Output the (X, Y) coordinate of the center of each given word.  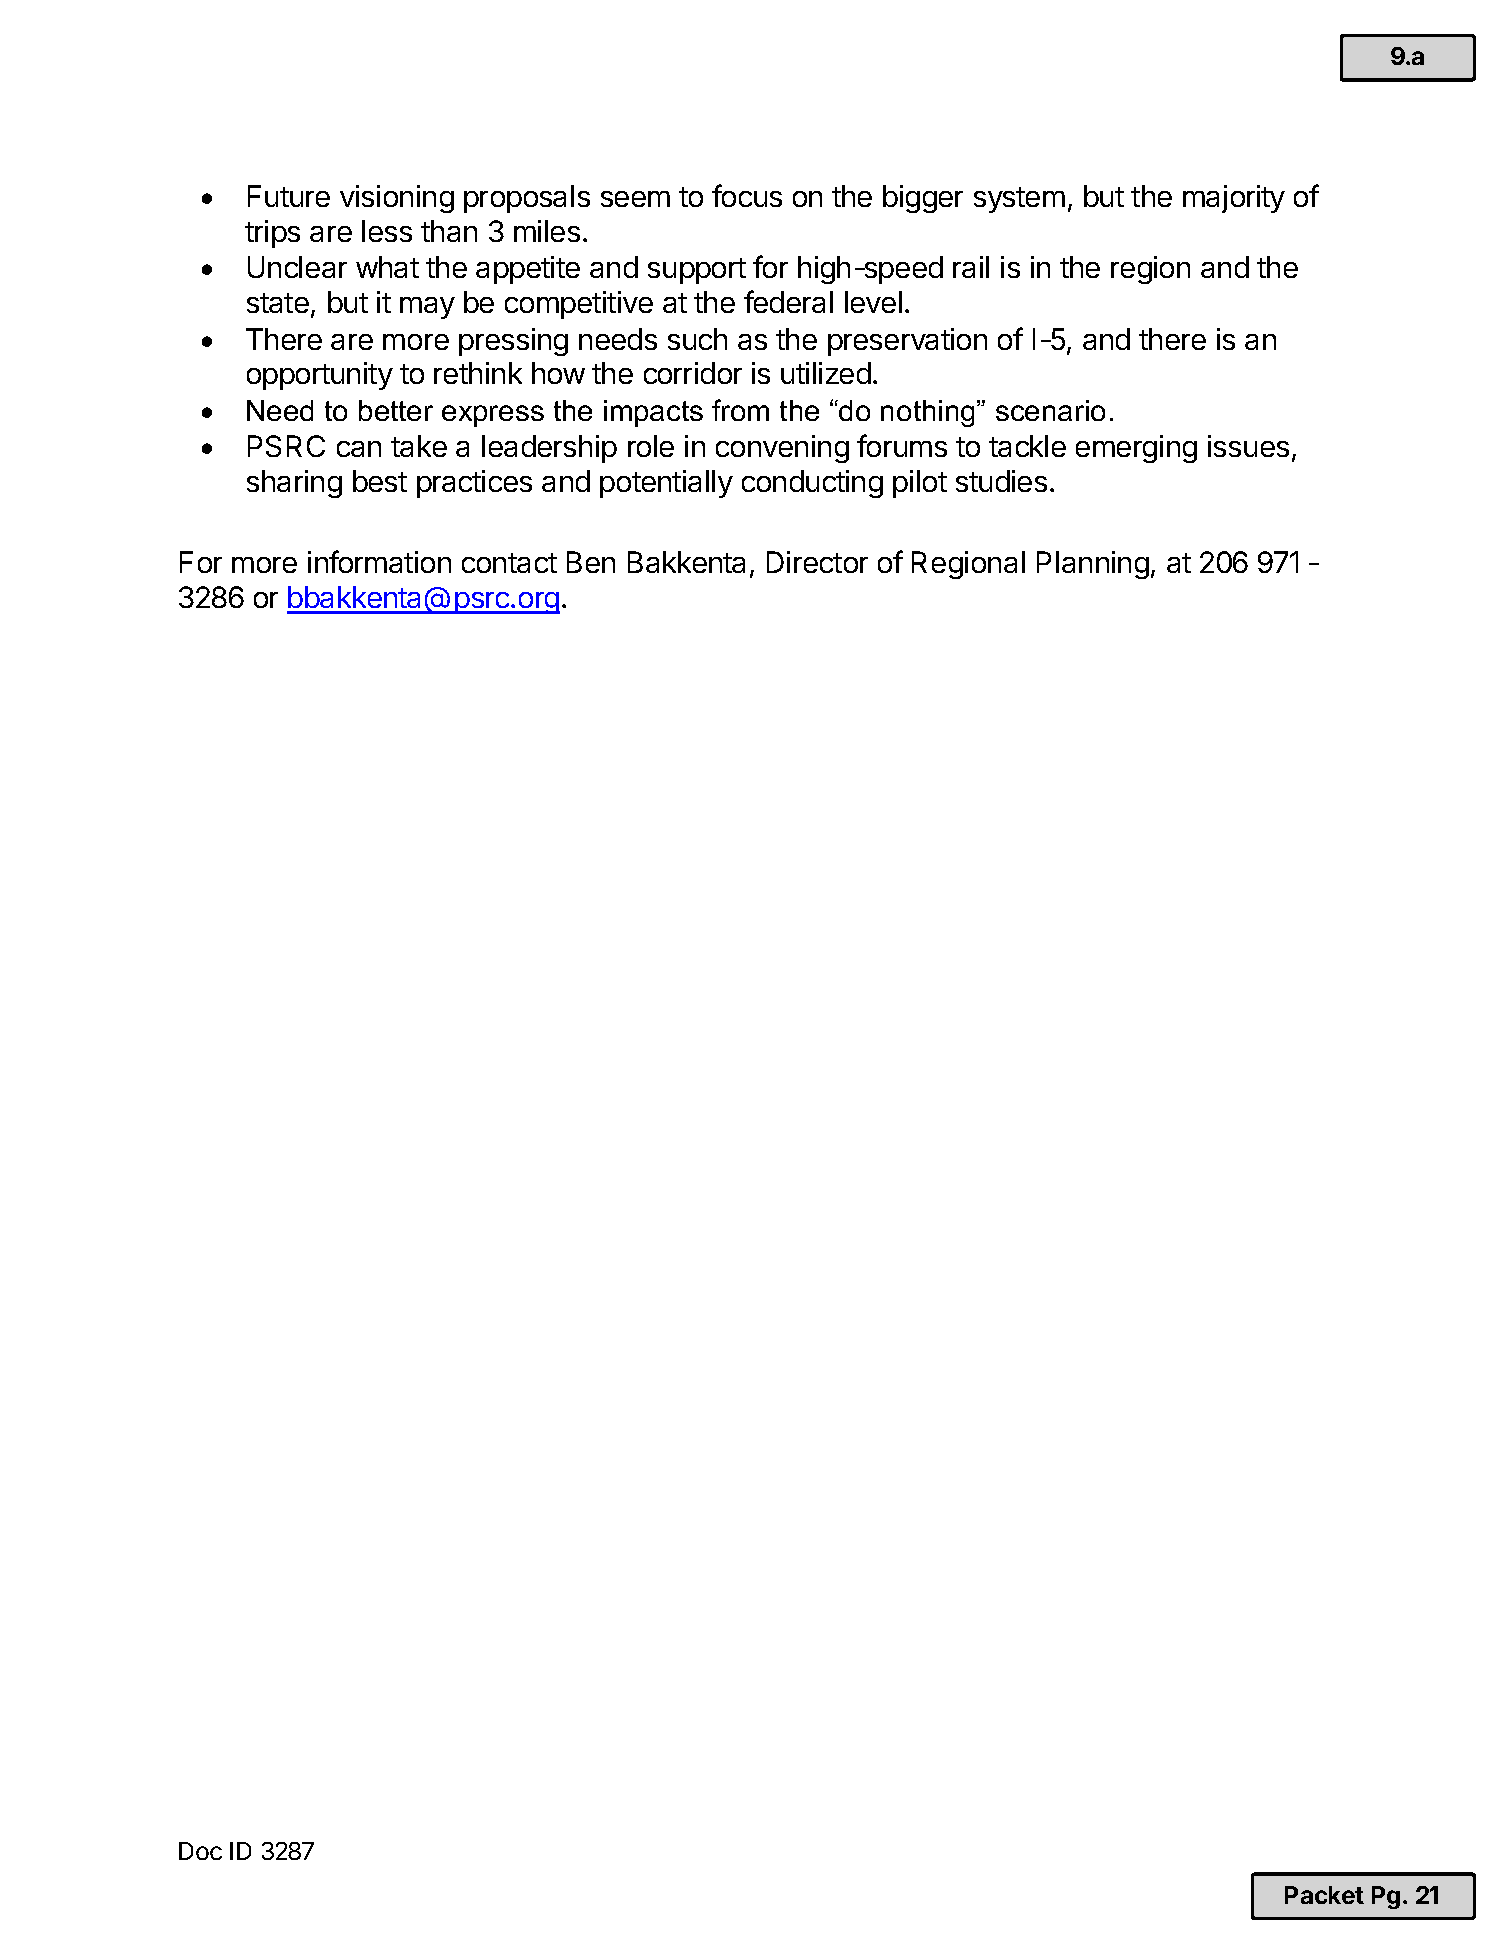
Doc (200, 1851)
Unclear (297, 267)
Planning (1093, 565)
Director (817, 562)
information (379, 561)
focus (747, 195)
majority (1234, 199)
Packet (1324, 1895)
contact (509, 563)
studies (1001, 481)
